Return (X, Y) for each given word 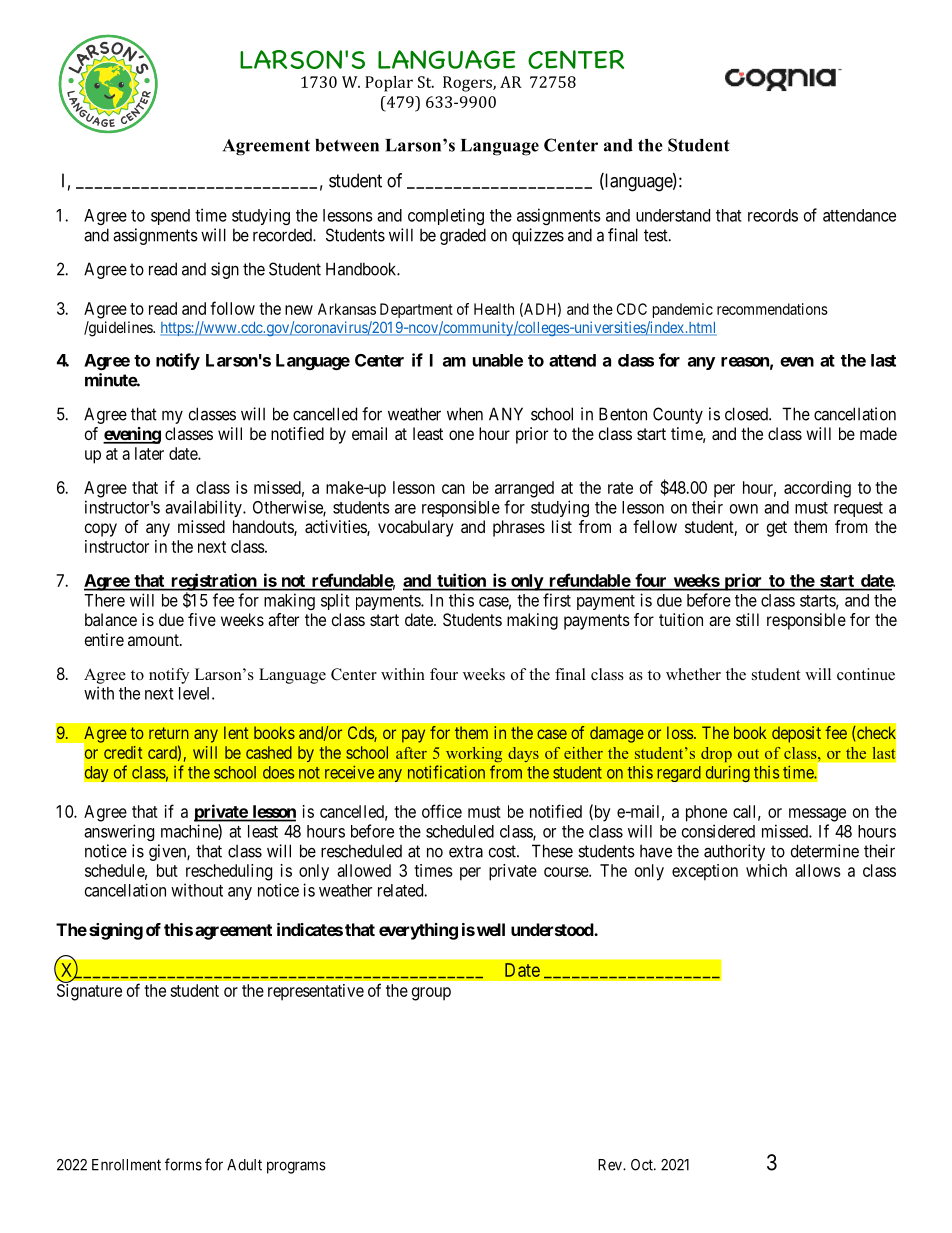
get (777, 529)
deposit (796, 734)
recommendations (772, 309)
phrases (519, 528)
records (773, 215)
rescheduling (229, 872)
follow (232, 308)
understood (553, 929)
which (766, 870)
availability (204, 508)
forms (183, 1164)
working (474, 754)
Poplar (389, 84)
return (169, 733)
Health (494, 309)
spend (170, 217)
